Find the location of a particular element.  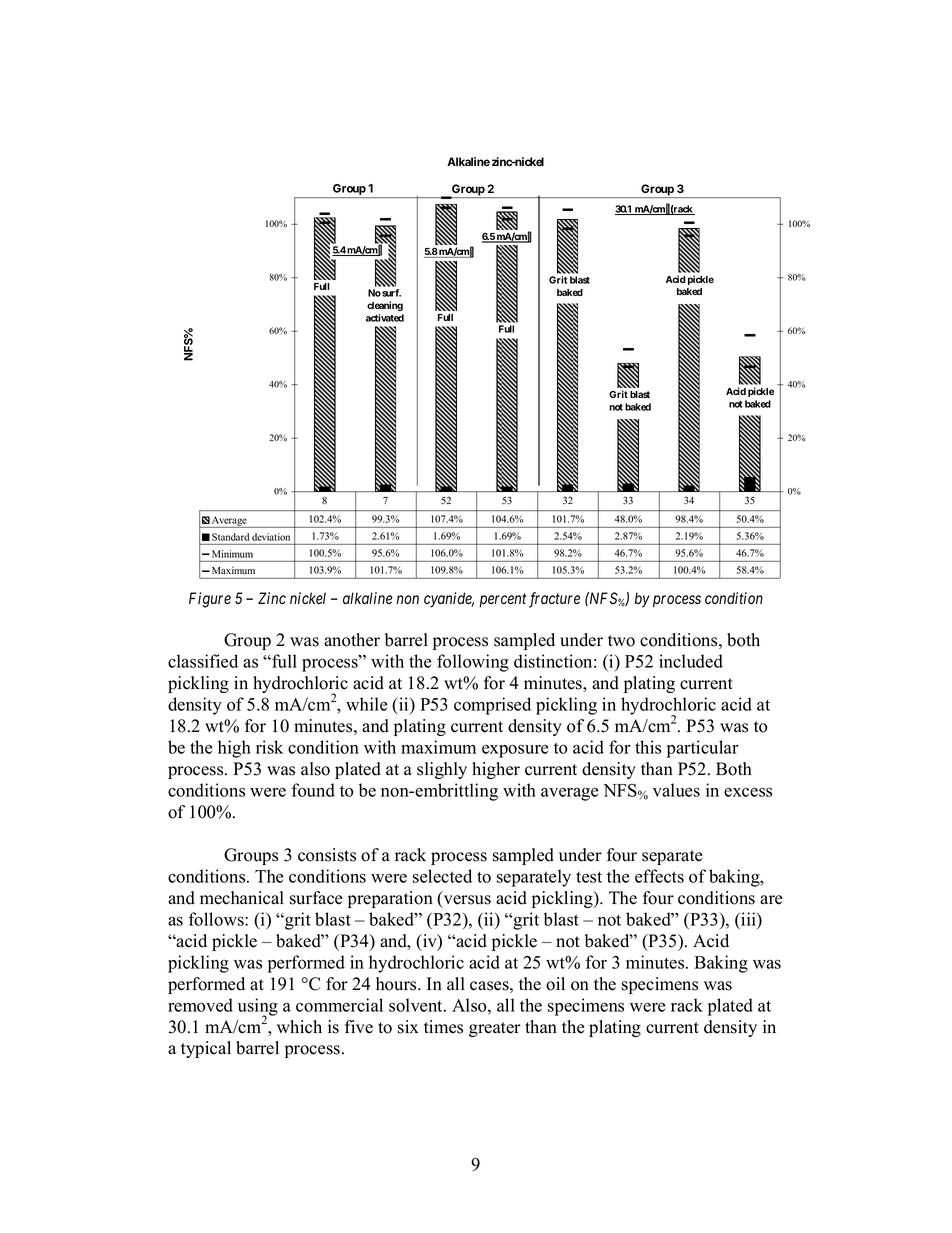

found is located at coordinates (313, 790).
